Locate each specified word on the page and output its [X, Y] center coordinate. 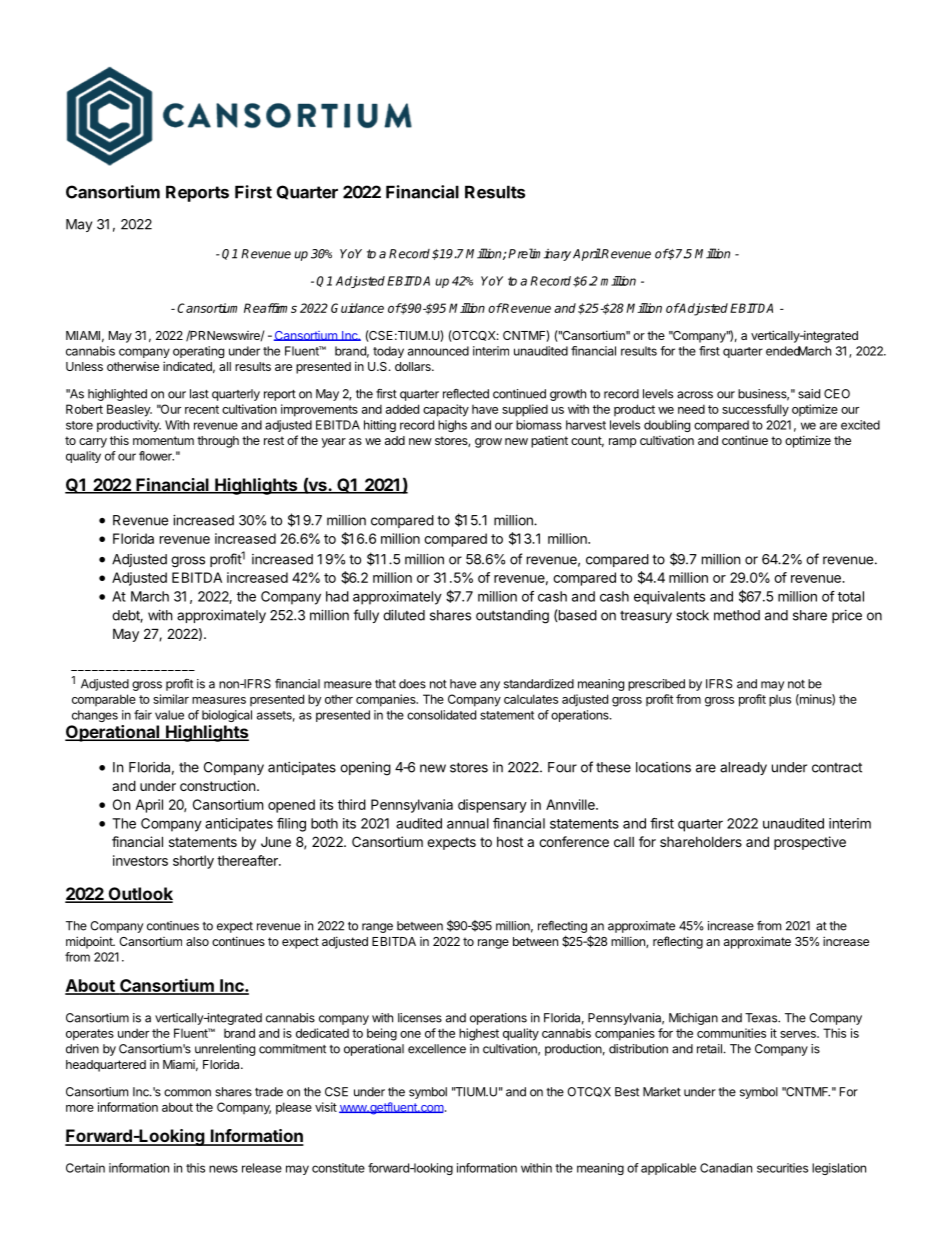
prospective [810, 843]
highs [452, 426]
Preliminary [539, 254]
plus [780, 701]
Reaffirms [270, 308]
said [809, 394]
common [187, 1093]
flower [156, 456]
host [510, 842]
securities [782, 1168]
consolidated [441, 715]
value [169, 715]
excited [860, 425]
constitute [338, 1168]
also [197, 941]
